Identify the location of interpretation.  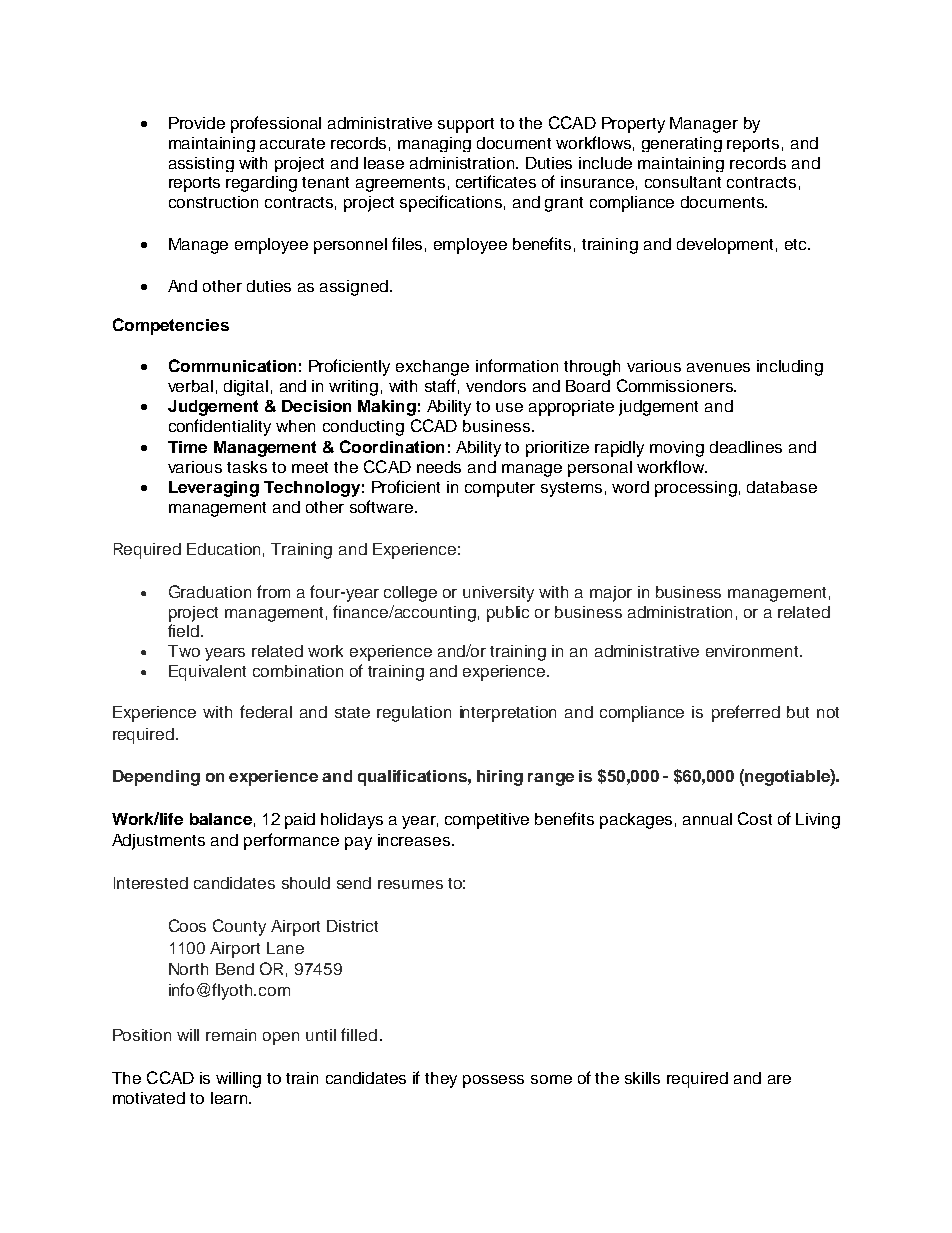
(508, 714).
